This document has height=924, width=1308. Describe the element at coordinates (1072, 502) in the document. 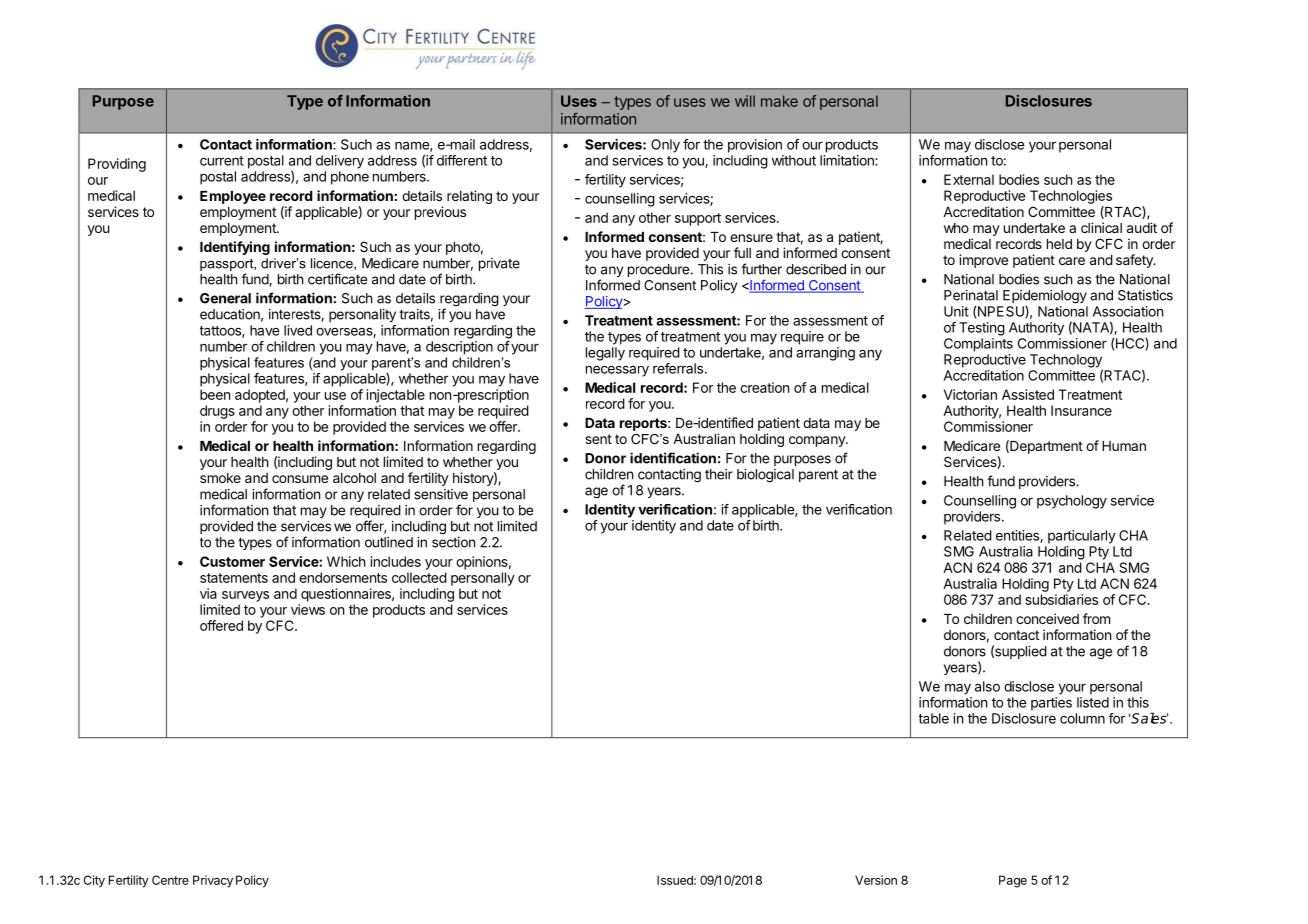

I see `psychology` at that location.
